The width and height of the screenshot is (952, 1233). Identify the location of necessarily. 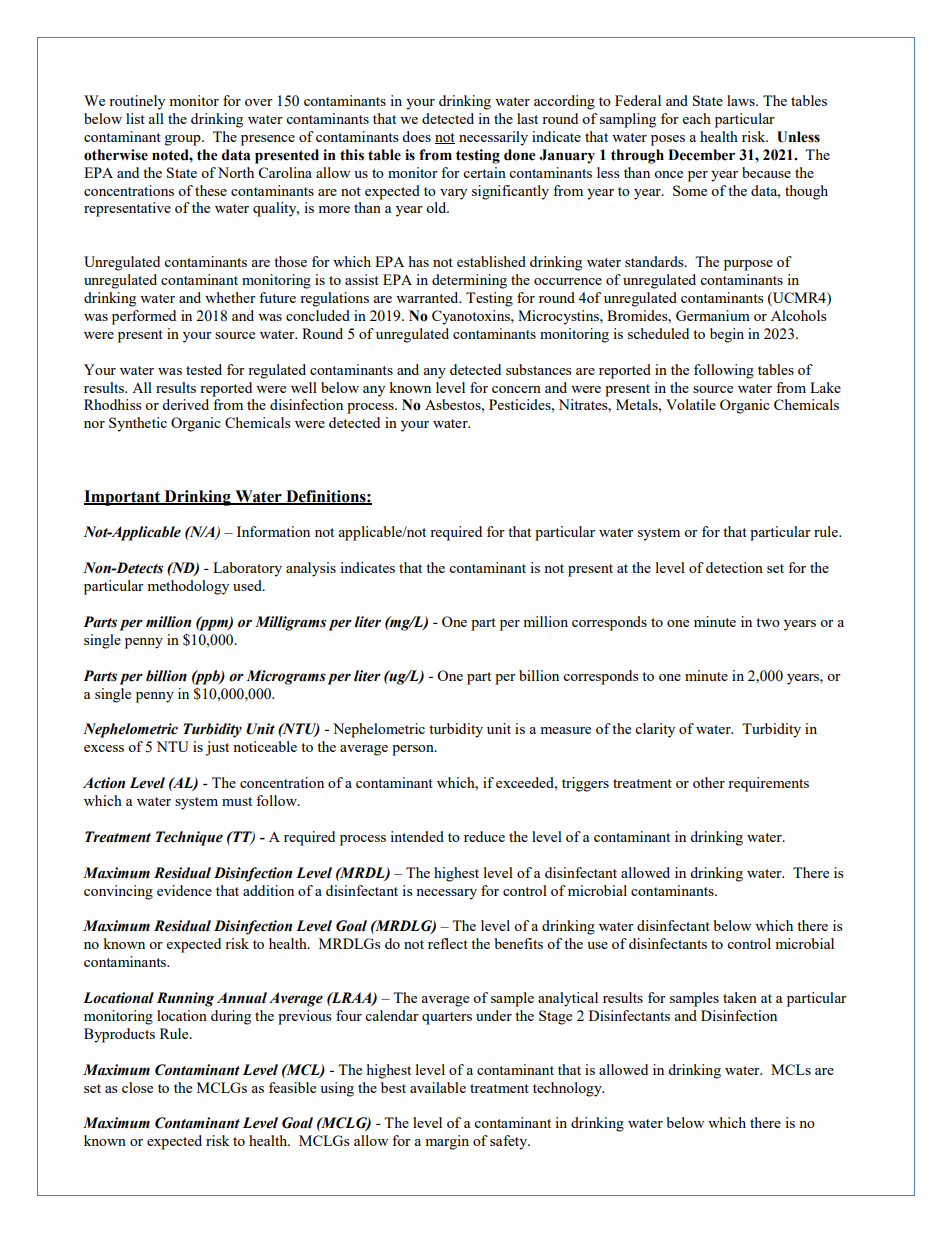
(493, 138).
